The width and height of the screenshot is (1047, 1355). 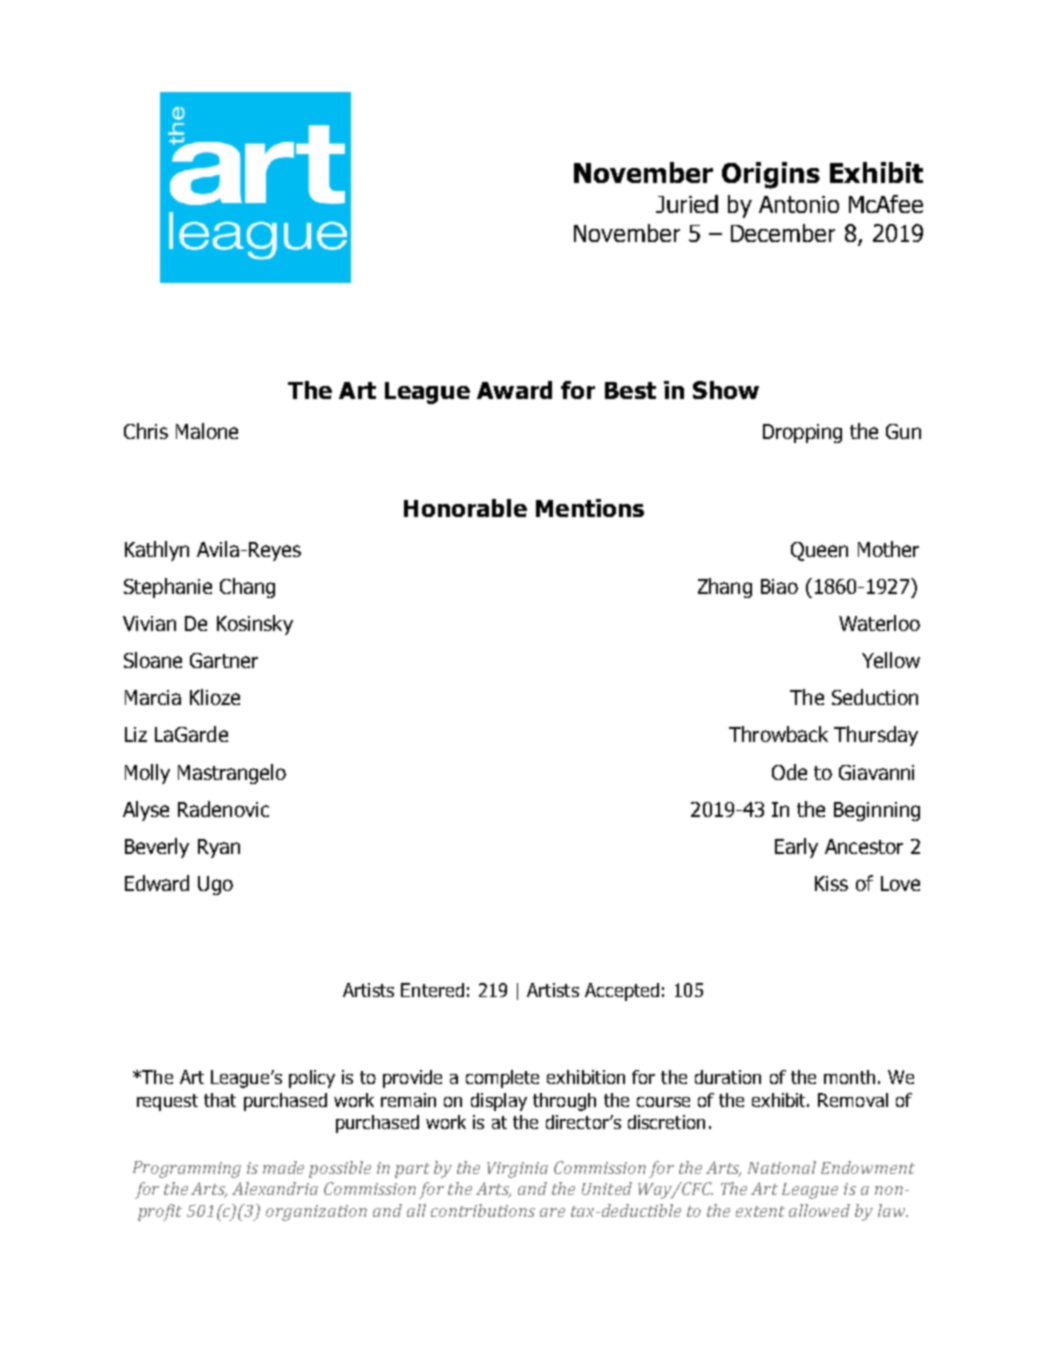 What do you see at coordinates (771, 175) in the screenshot?
I see `Origins` at bounding box center [771, 175].
